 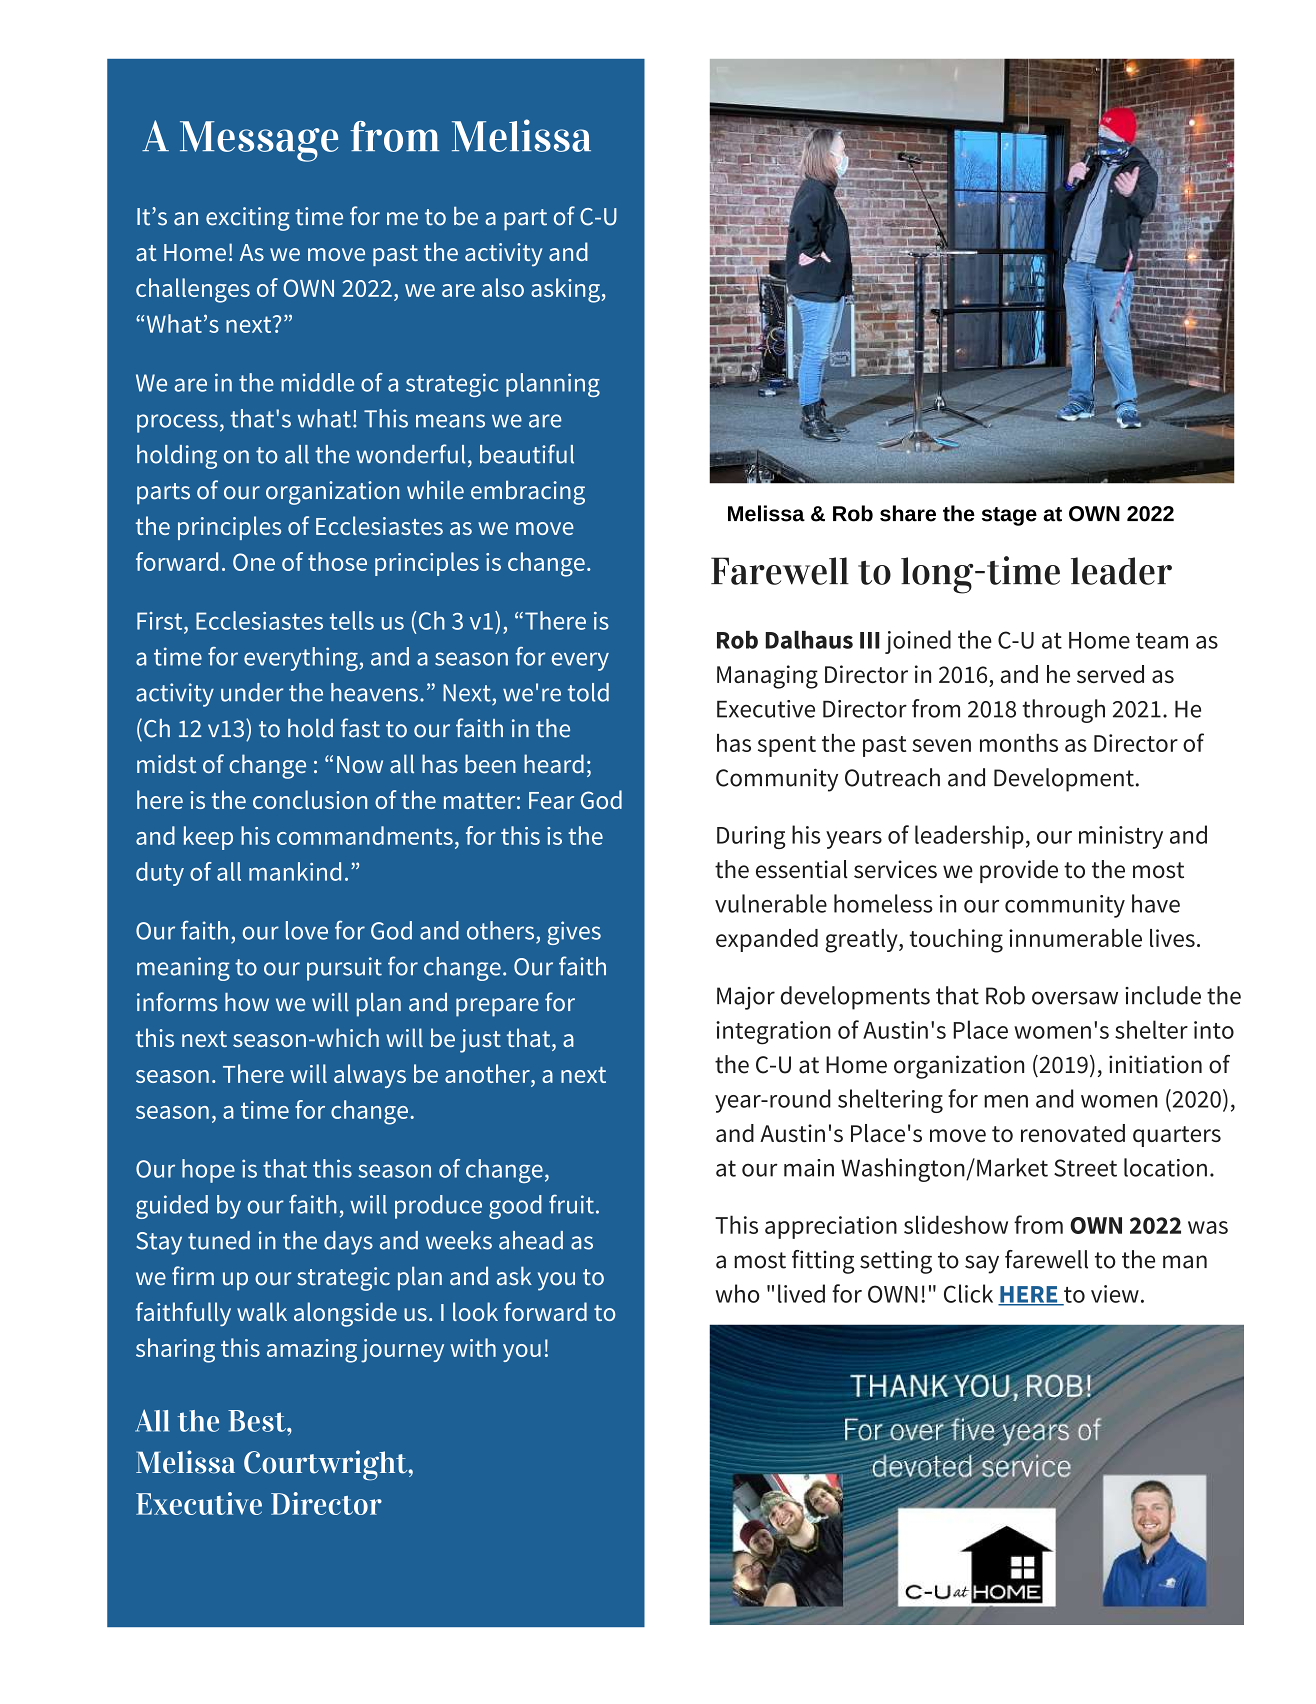 I want to click on asking, so click(x=566, y=290).
